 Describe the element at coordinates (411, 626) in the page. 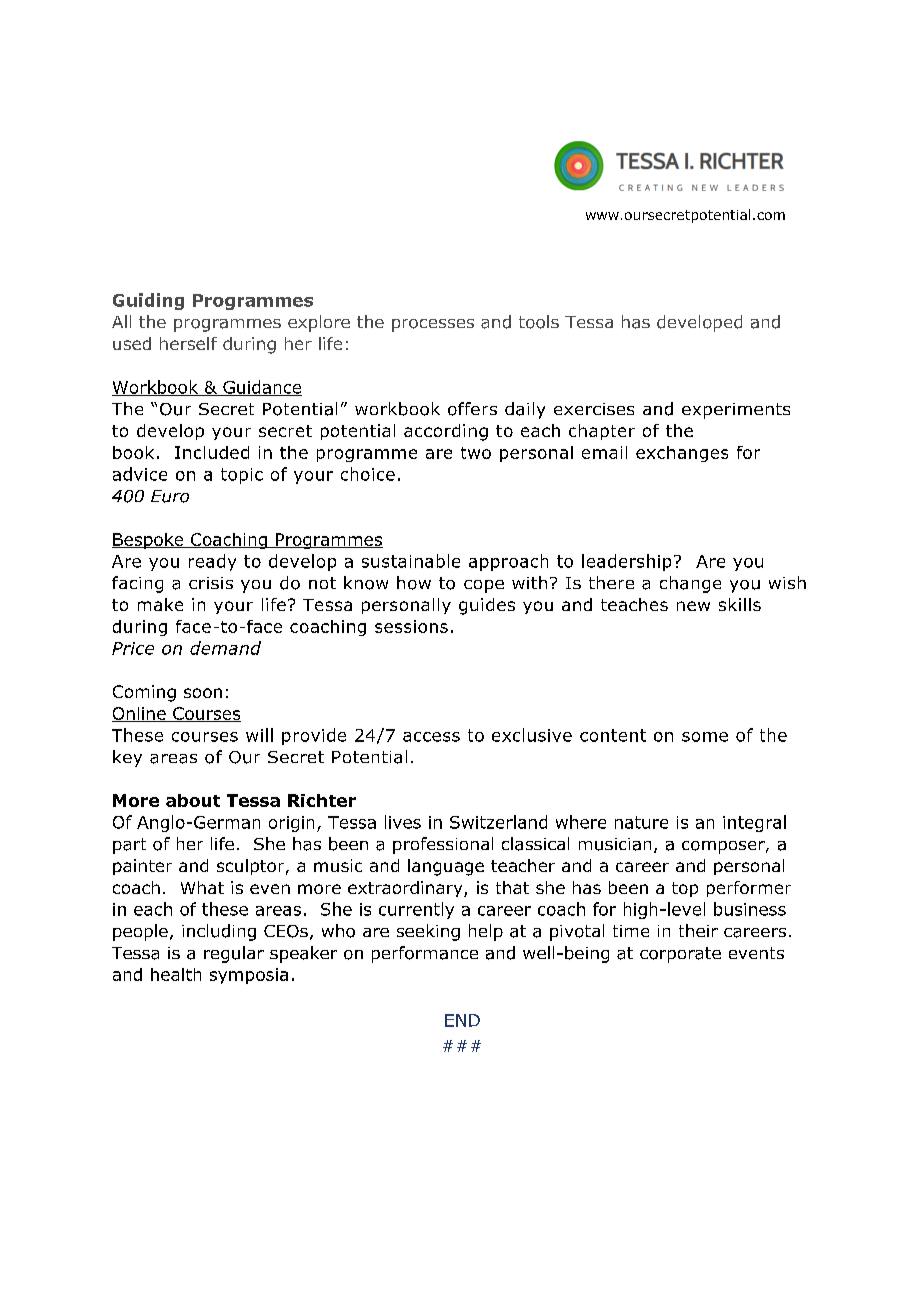

I see `sessions` at that location.
